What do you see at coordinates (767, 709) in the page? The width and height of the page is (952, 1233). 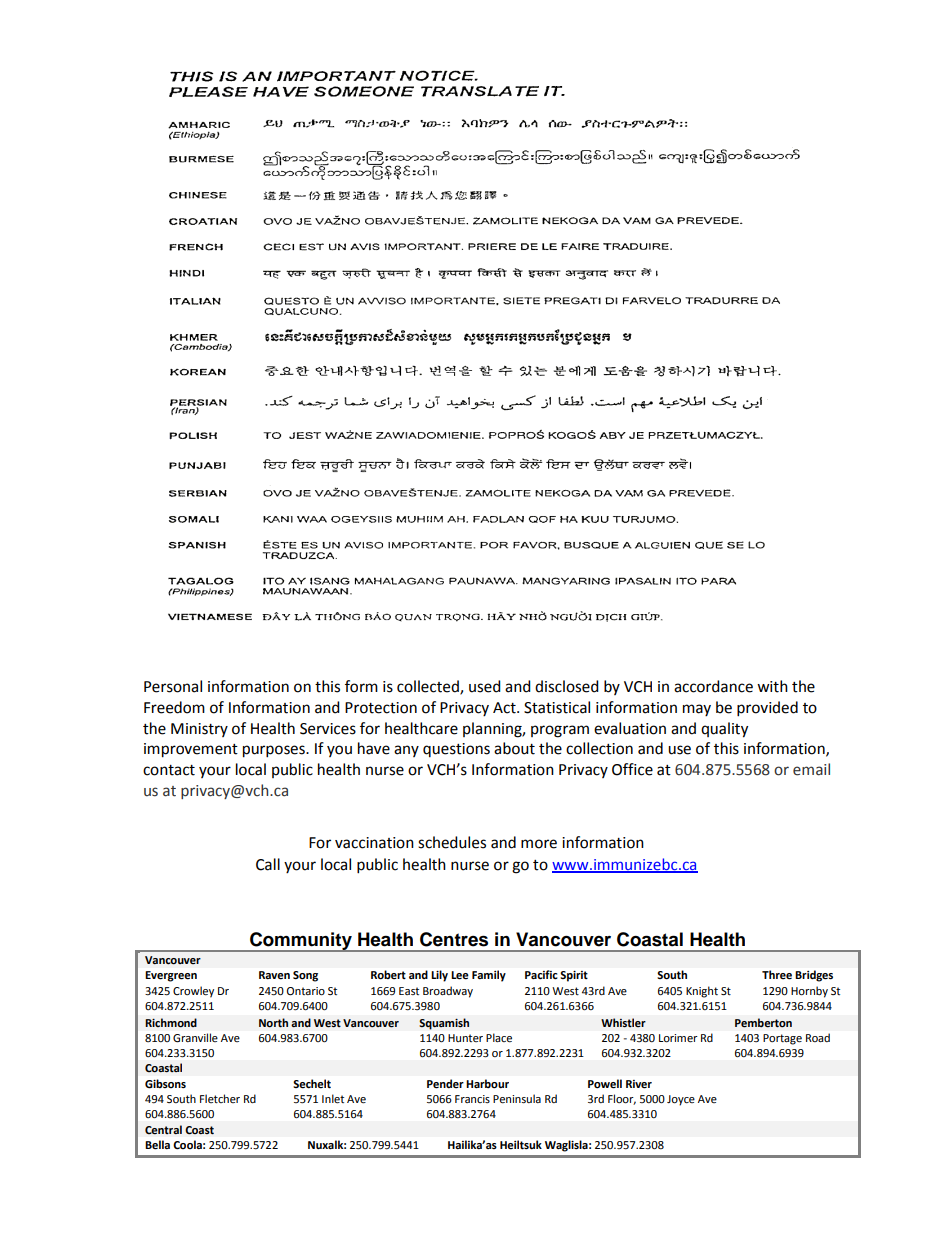 I see `provided` at bounding box center [767, 709].
